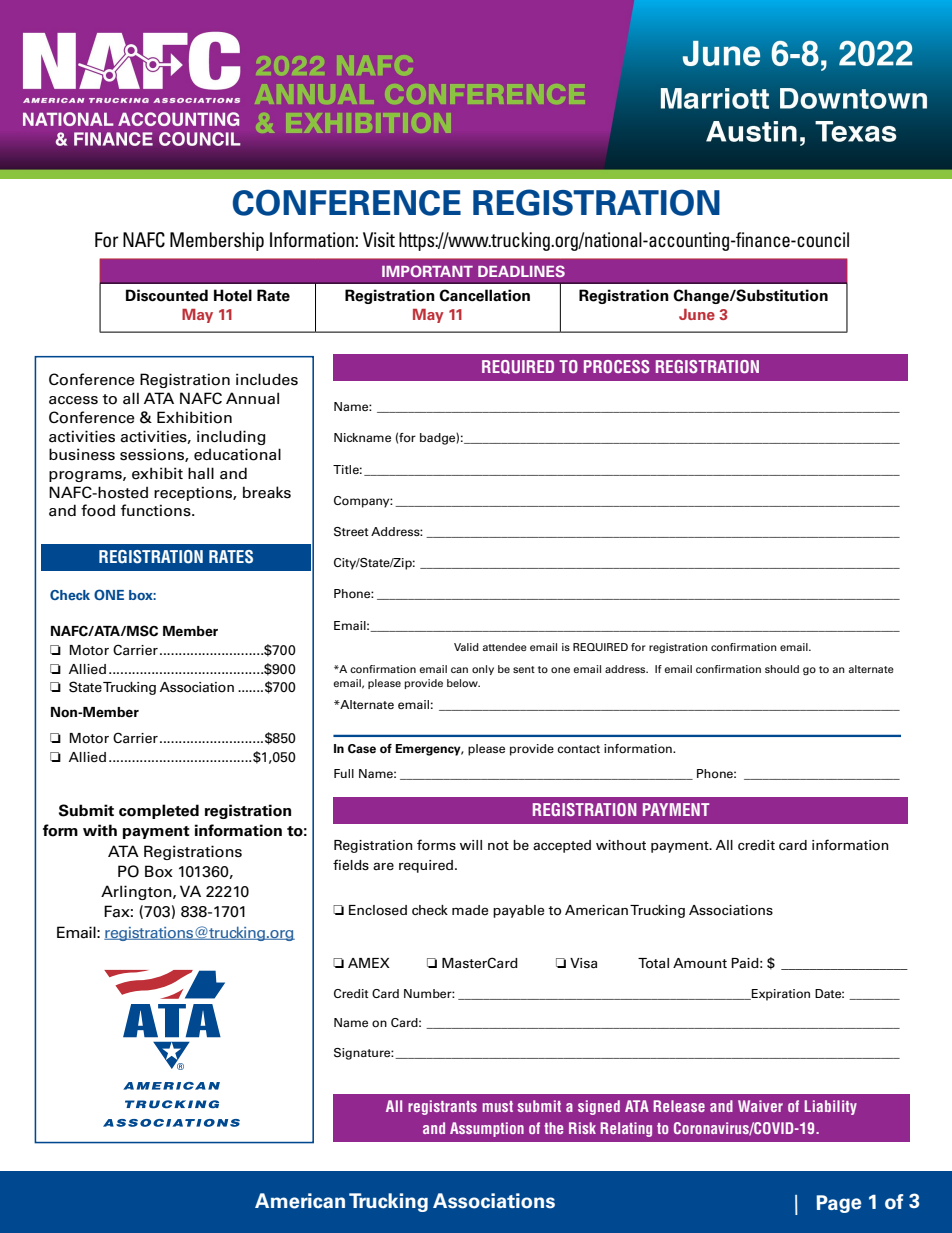 The image size is (952, 1233). Describe the element at coordinates (782, 669) in the page. I see `should` at that location.
